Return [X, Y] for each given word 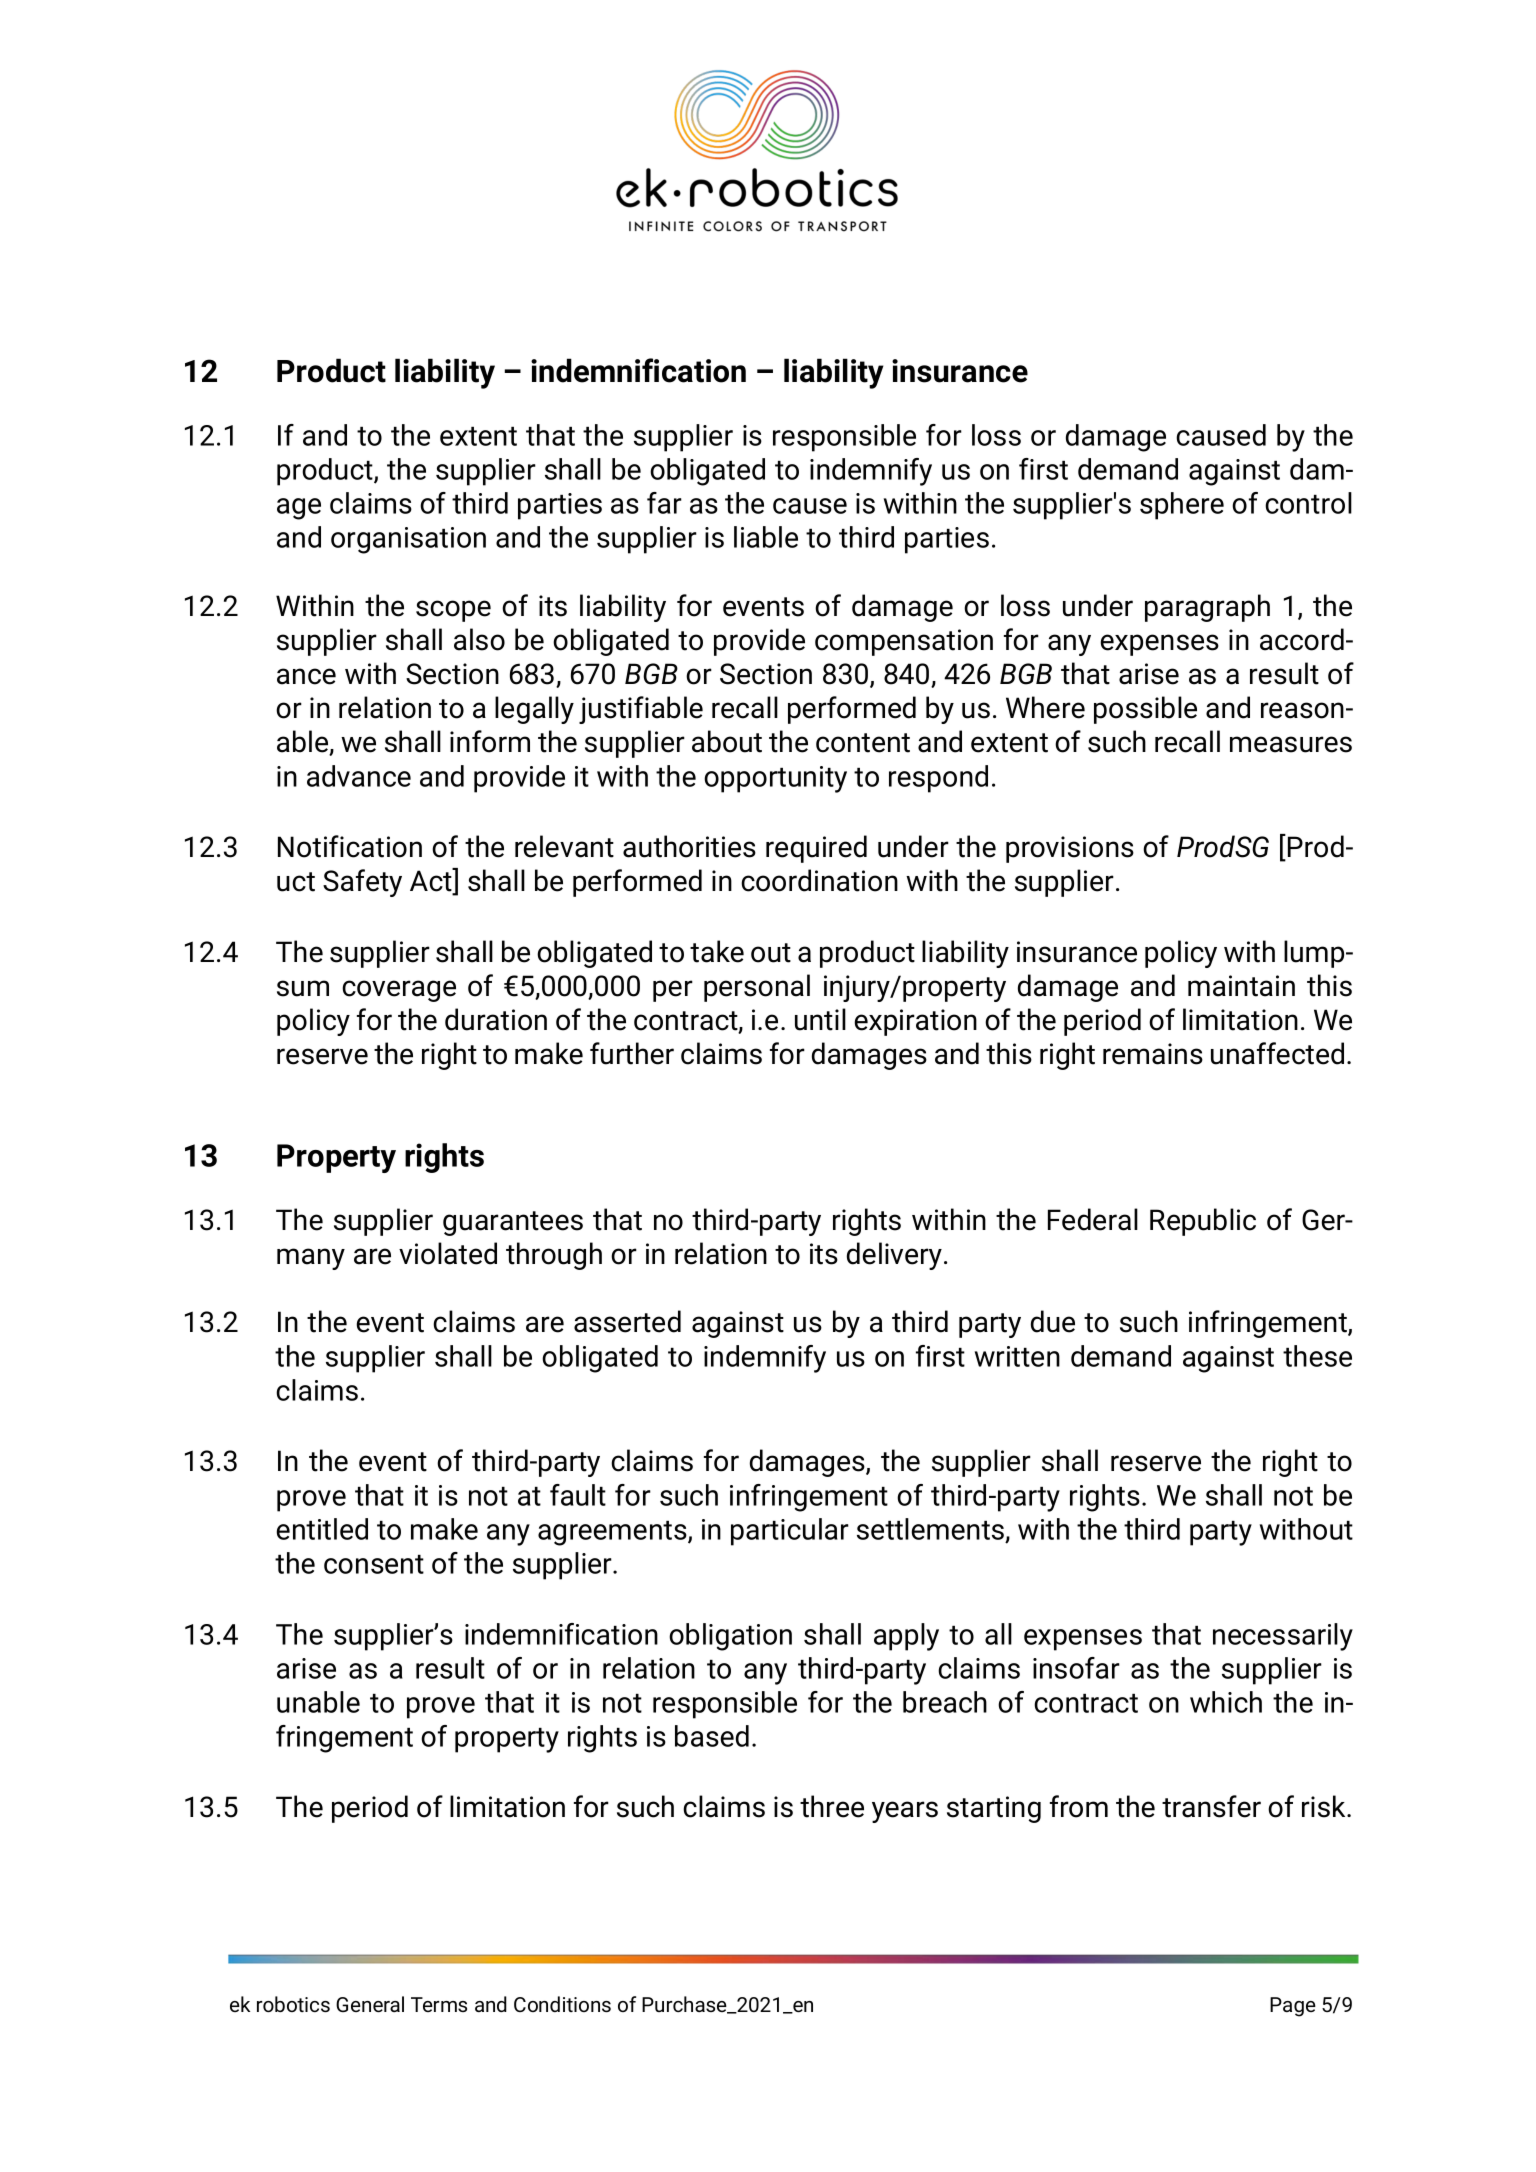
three [832, 1806]
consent [374, 1564]
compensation [904, 642]
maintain [1241, 986]
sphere [1182, 506]
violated [448, 1253]
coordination [819, 880]
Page [1293, 2007]
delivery [894, 1256]
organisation [408, 540]
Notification [350, 846]
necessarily [1283, 1637]
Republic [1203, 1222]
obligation [730, 1637]
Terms [439, 2004]
